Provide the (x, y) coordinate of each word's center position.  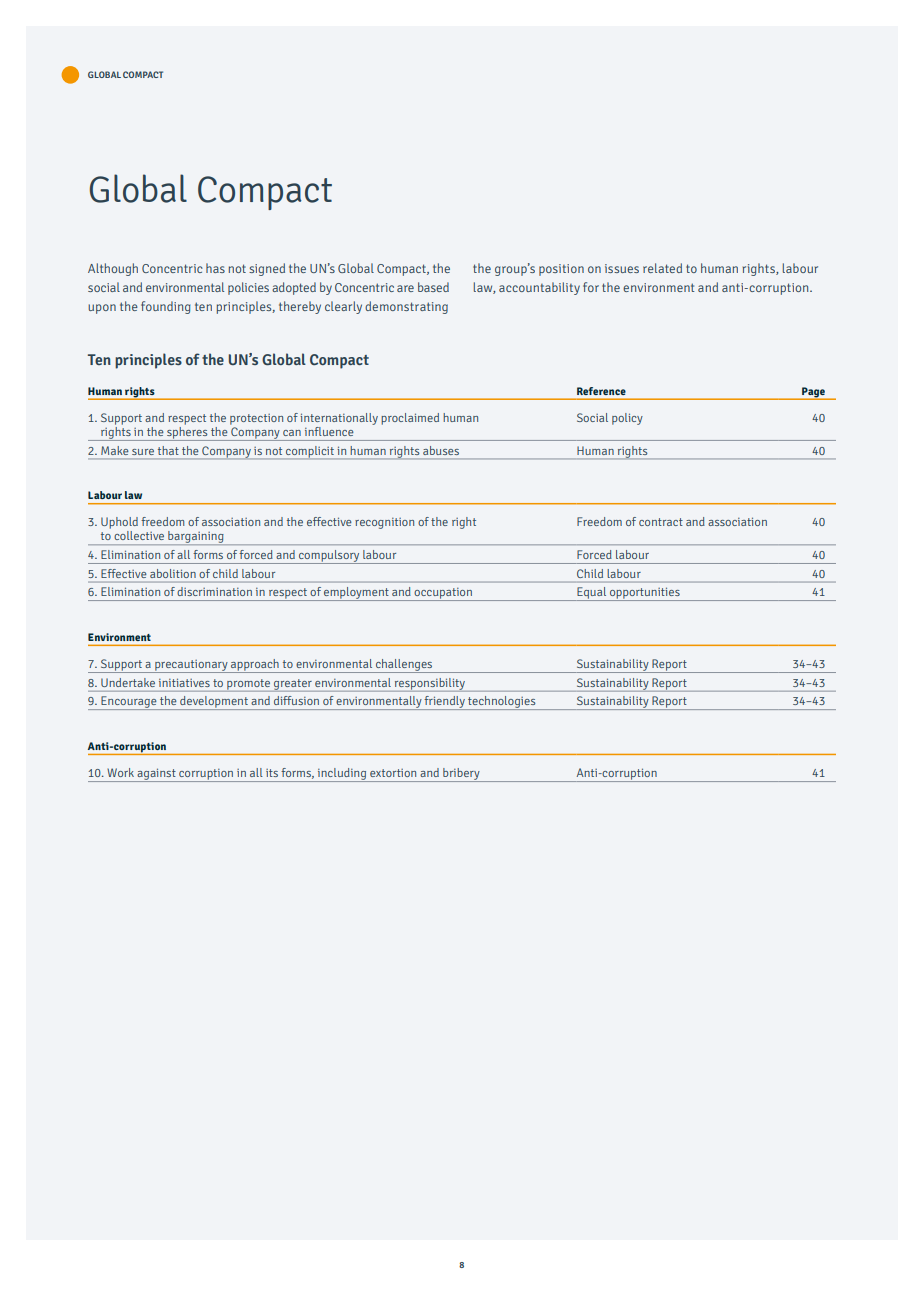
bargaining (196, 538)
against (156, 775)
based (433, 287)
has (215, 268)
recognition (384, 523)
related (662, 268)
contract (661, 522)
